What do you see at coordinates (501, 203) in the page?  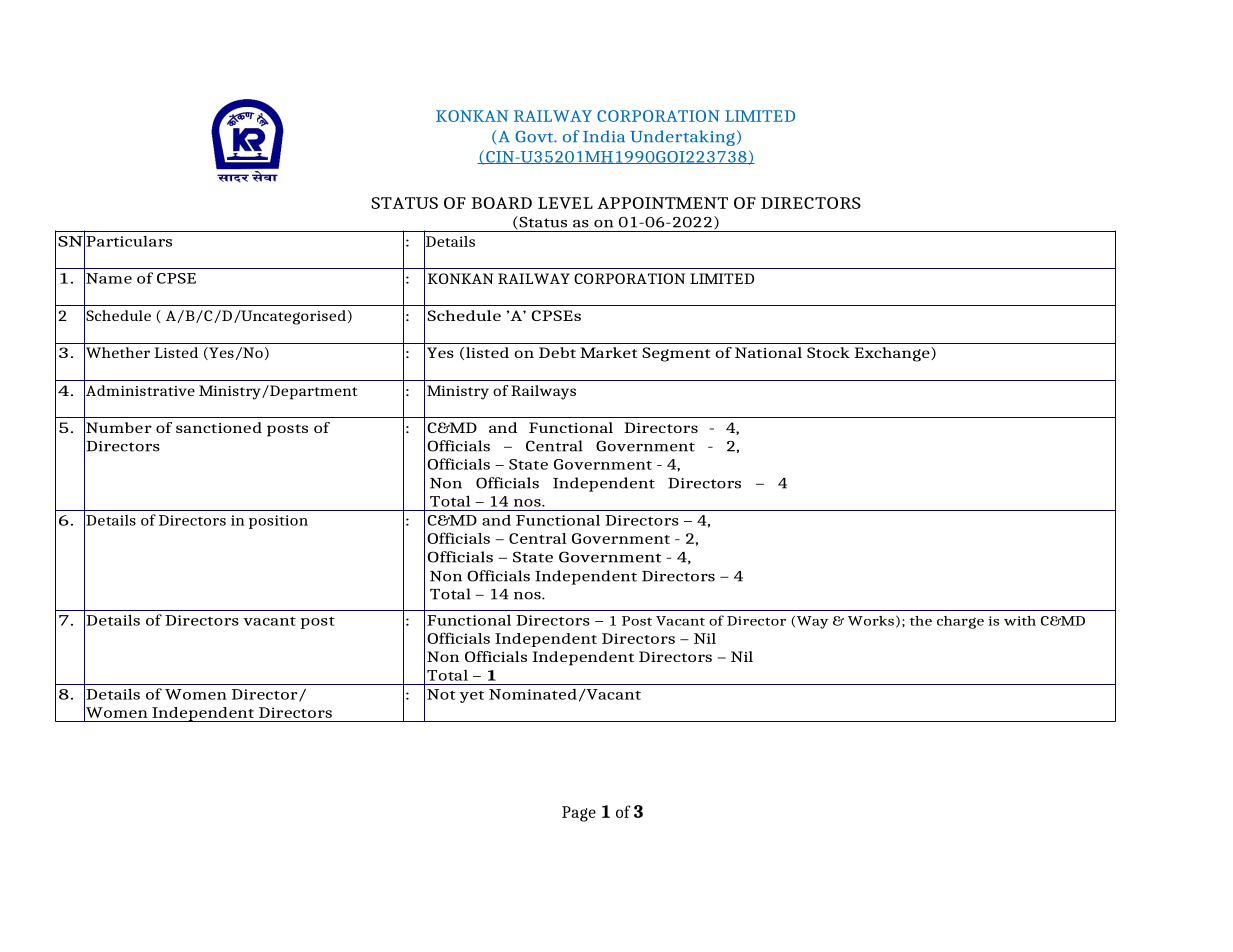 I see `BOARD` at bounding box center [501, 203].
